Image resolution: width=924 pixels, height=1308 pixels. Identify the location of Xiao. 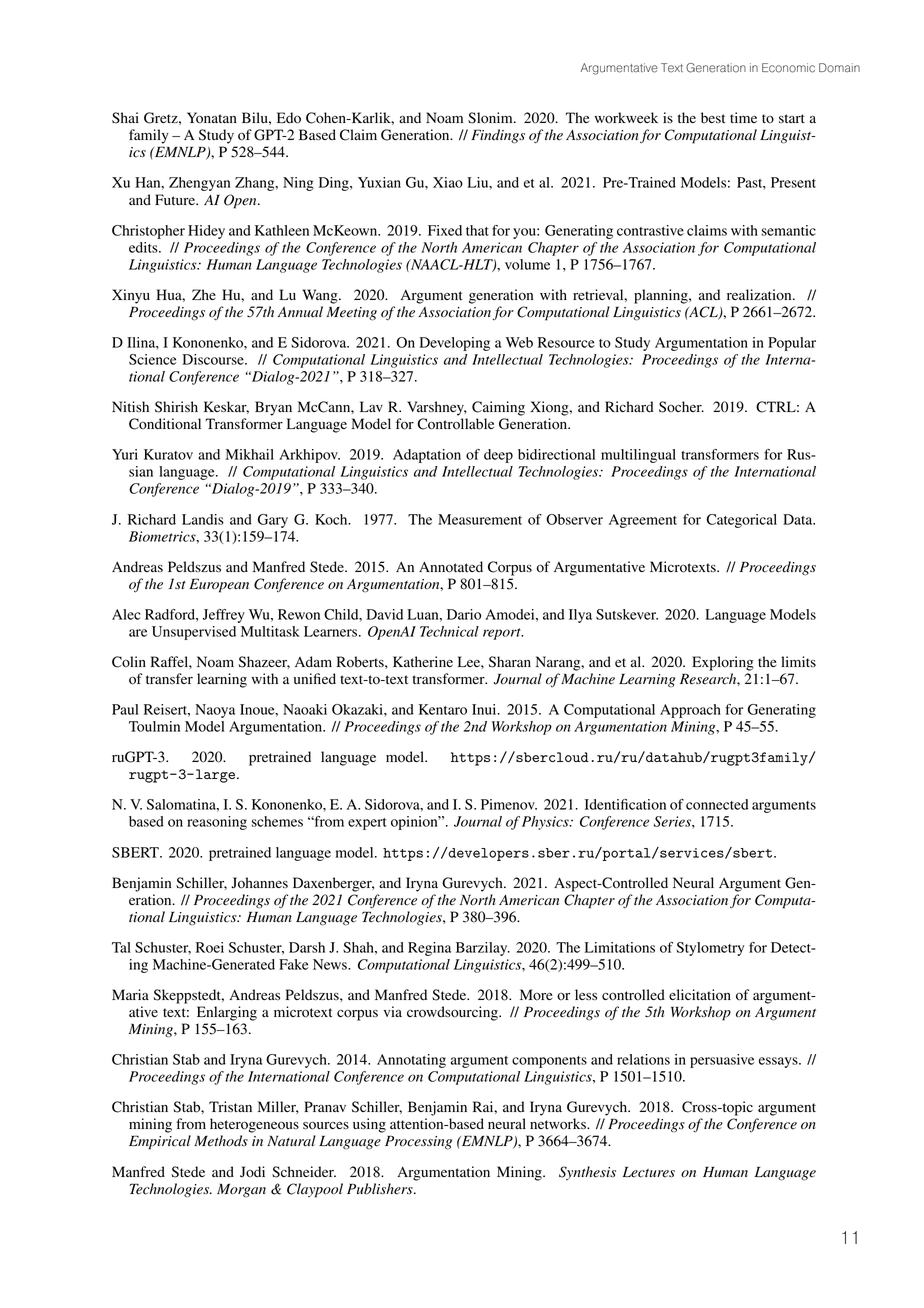
(448, 182).
